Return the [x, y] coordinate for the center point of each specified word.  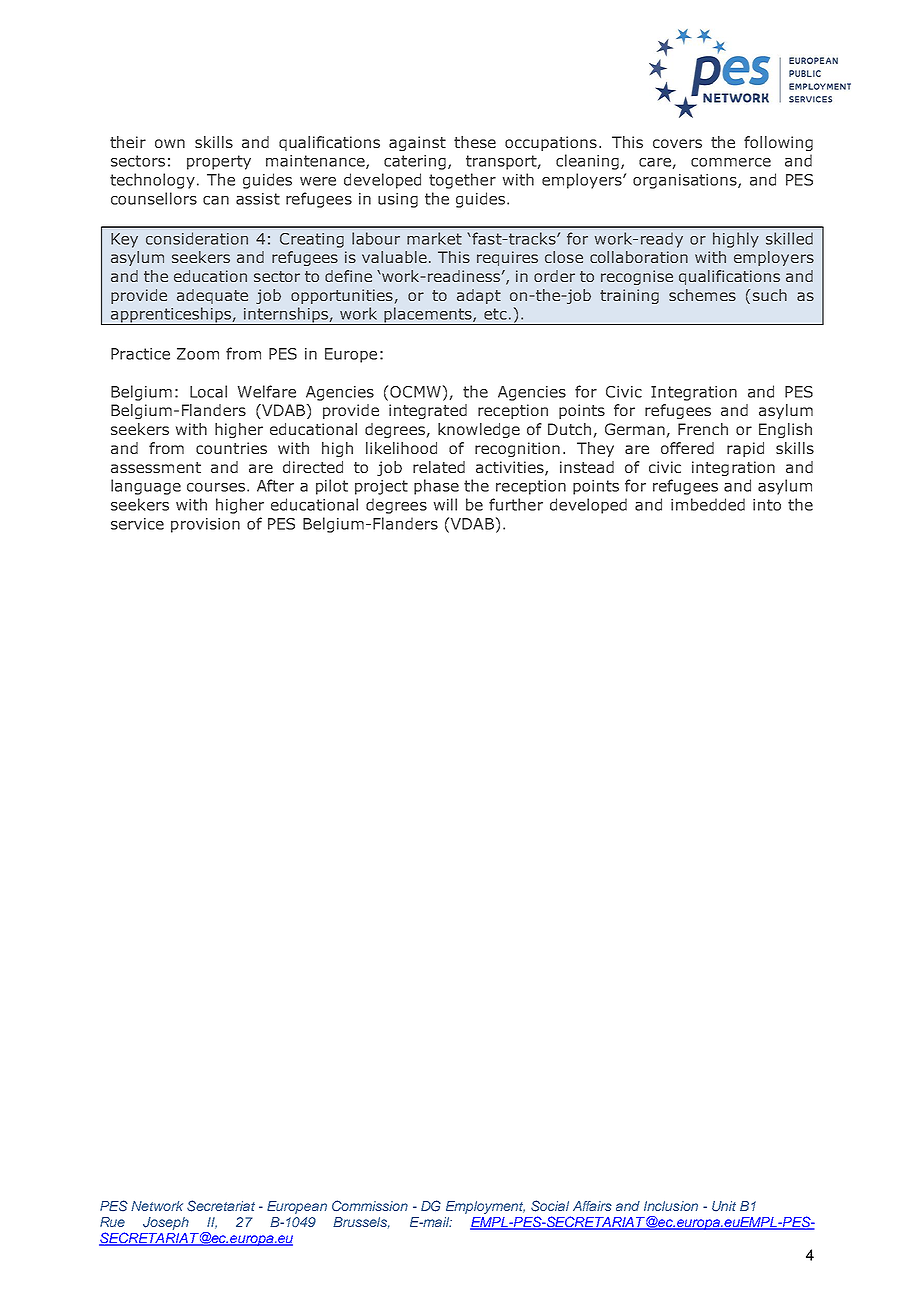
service [137, 524]
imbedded [708, 504]
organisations [686, 181]
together [462, 181]
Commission [370, 1205]
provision [205, 525]
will [445, 504]
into [767, 505]
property [219, 162]
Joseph [166, 1223]
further [516, 504]
